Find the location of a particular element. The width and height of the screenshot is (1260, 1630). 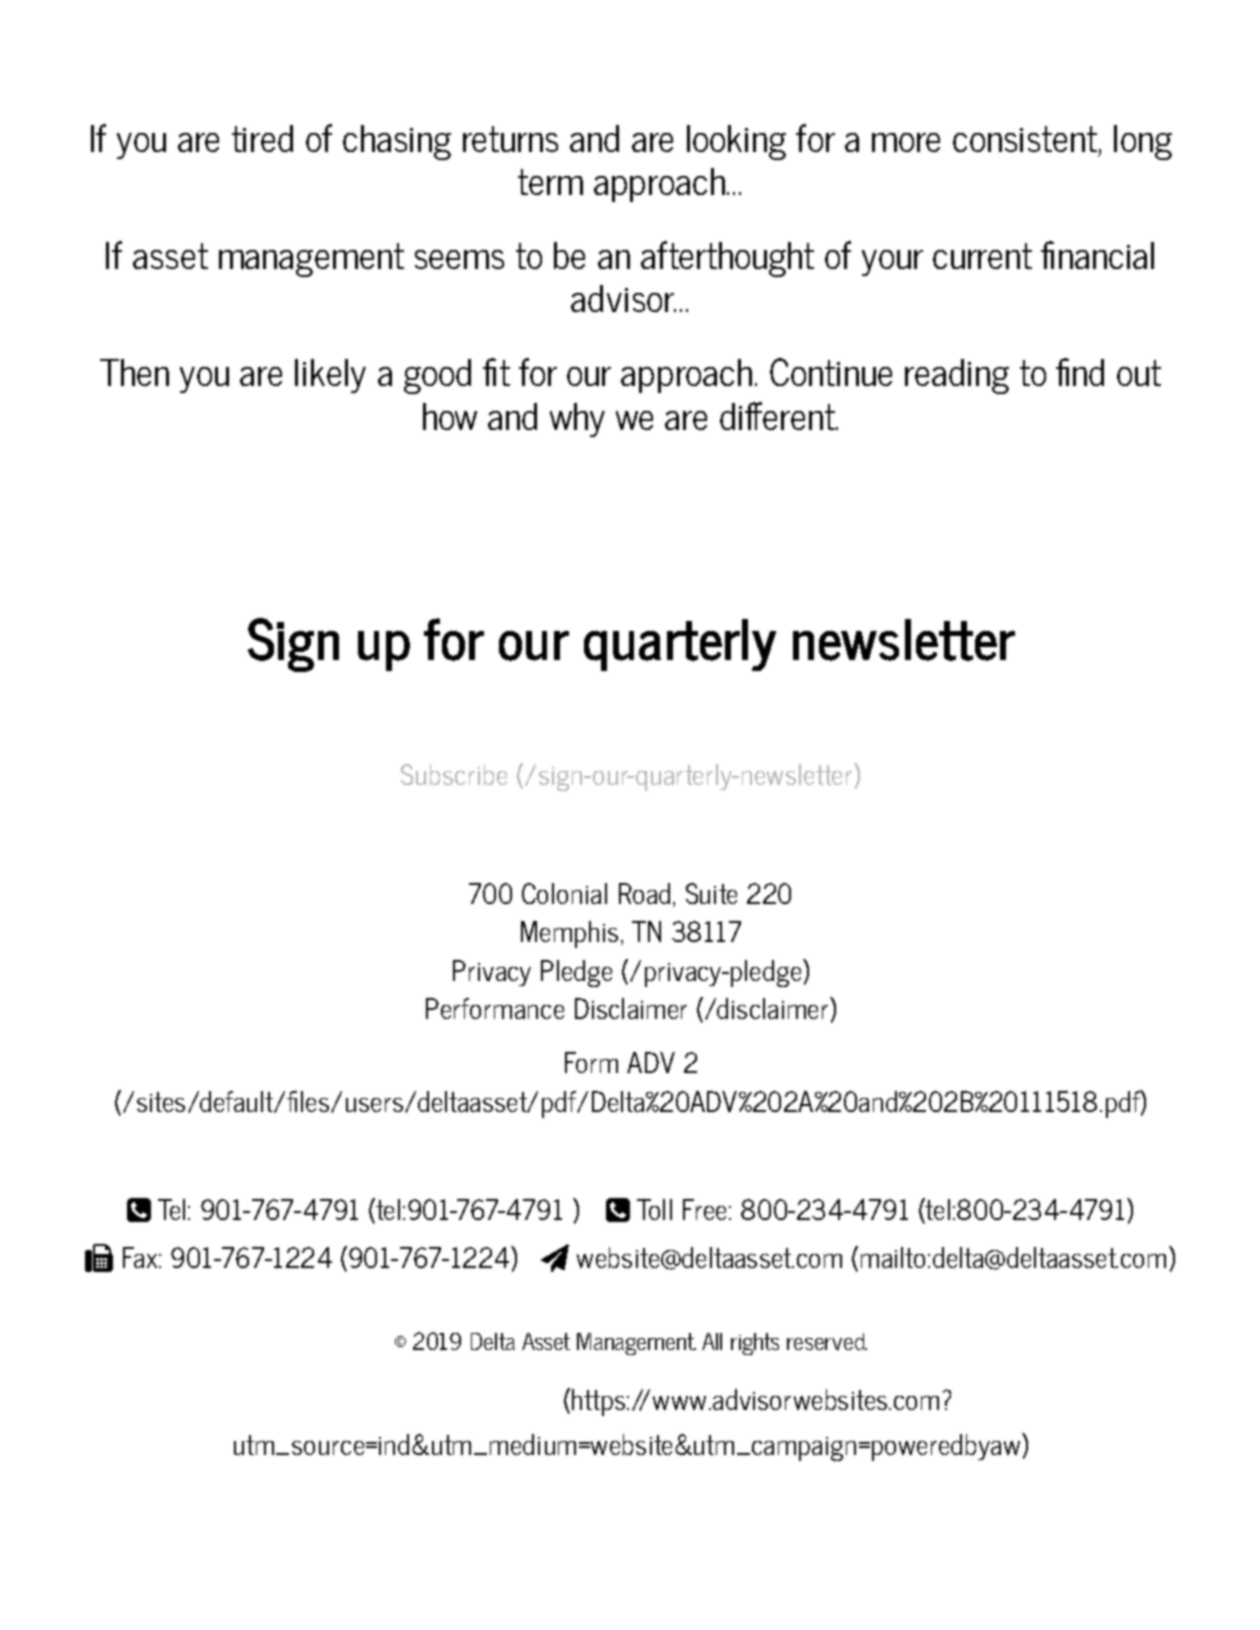

Memphis is located at coordinates (569, 934).
